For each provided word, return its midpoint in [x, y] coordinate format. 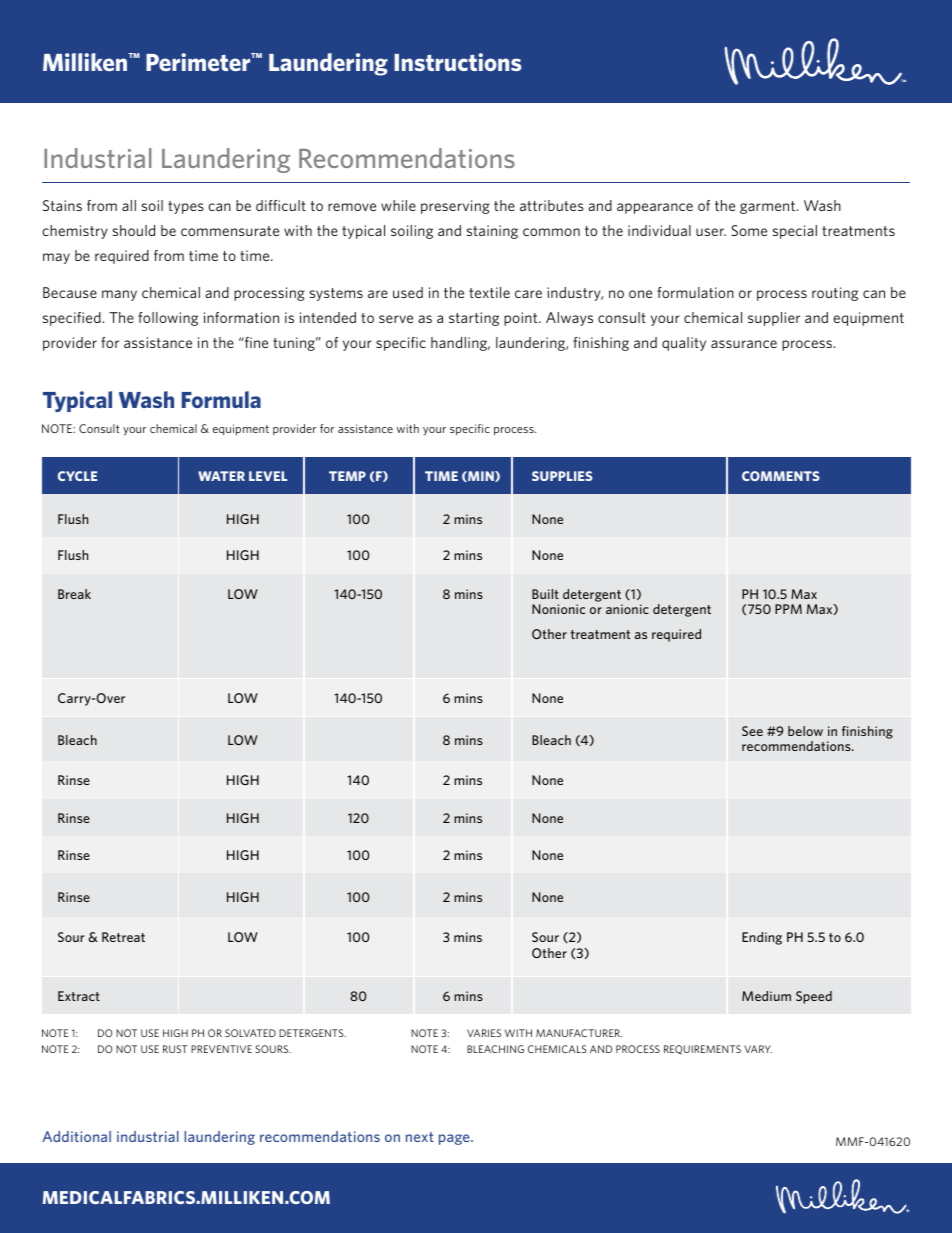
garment [767, 207]
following [168, 319]
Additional [76, 1136]
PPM [788, 609]
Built [545, 594]
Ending [762, 938]
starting [474, 319]
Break [74, 594]
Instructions [458, 62]
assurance [744, 344]
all [129, 205]
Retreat [123, 937]
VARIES [484, 1033]
